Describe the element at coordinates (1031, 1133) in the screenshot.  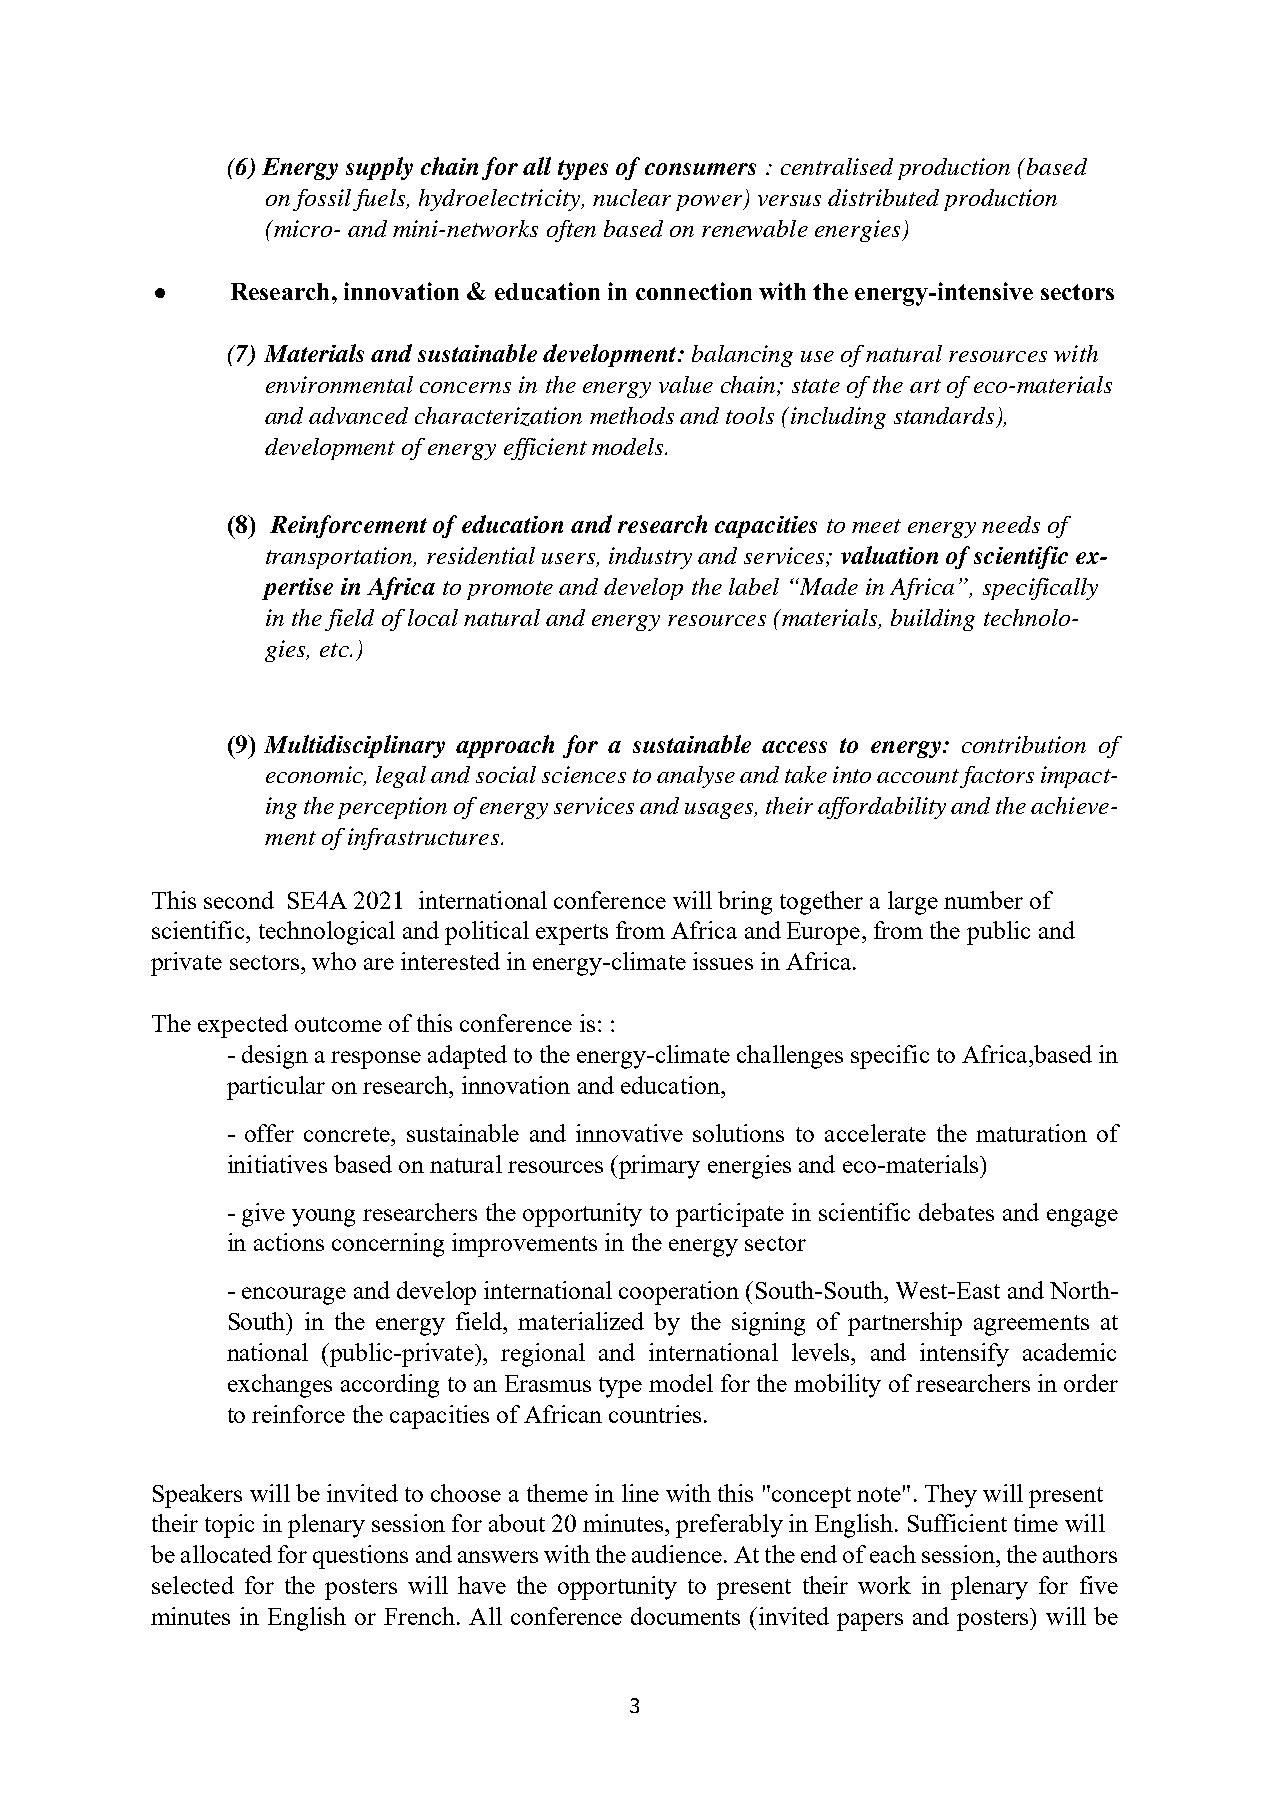
I see `maturation` at that location.
